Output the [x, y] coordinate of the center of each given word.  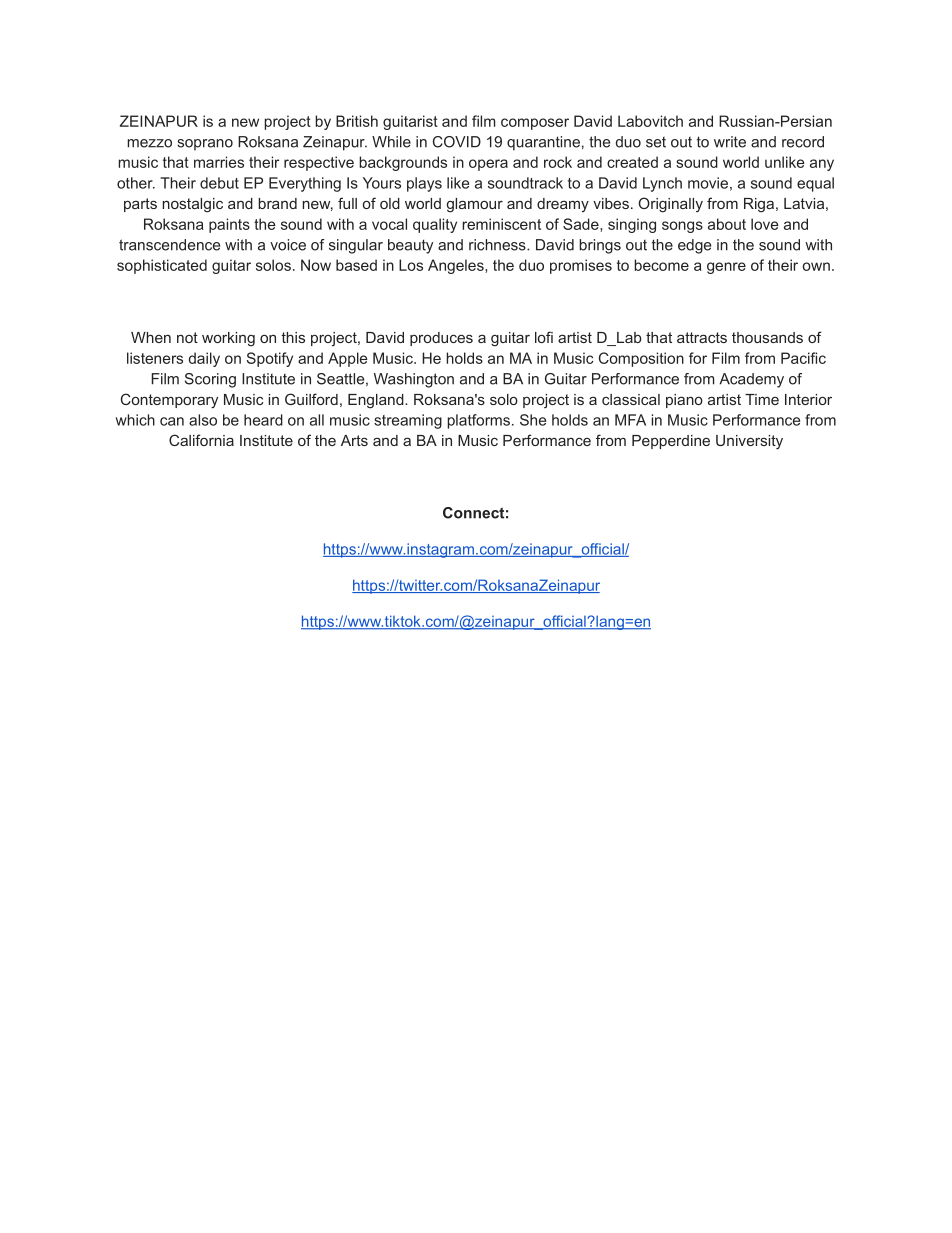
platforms [478, 421]
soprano [205, 145]
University [749, 442]
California [201, 440]
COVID [457, 142]
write [730, 142]
